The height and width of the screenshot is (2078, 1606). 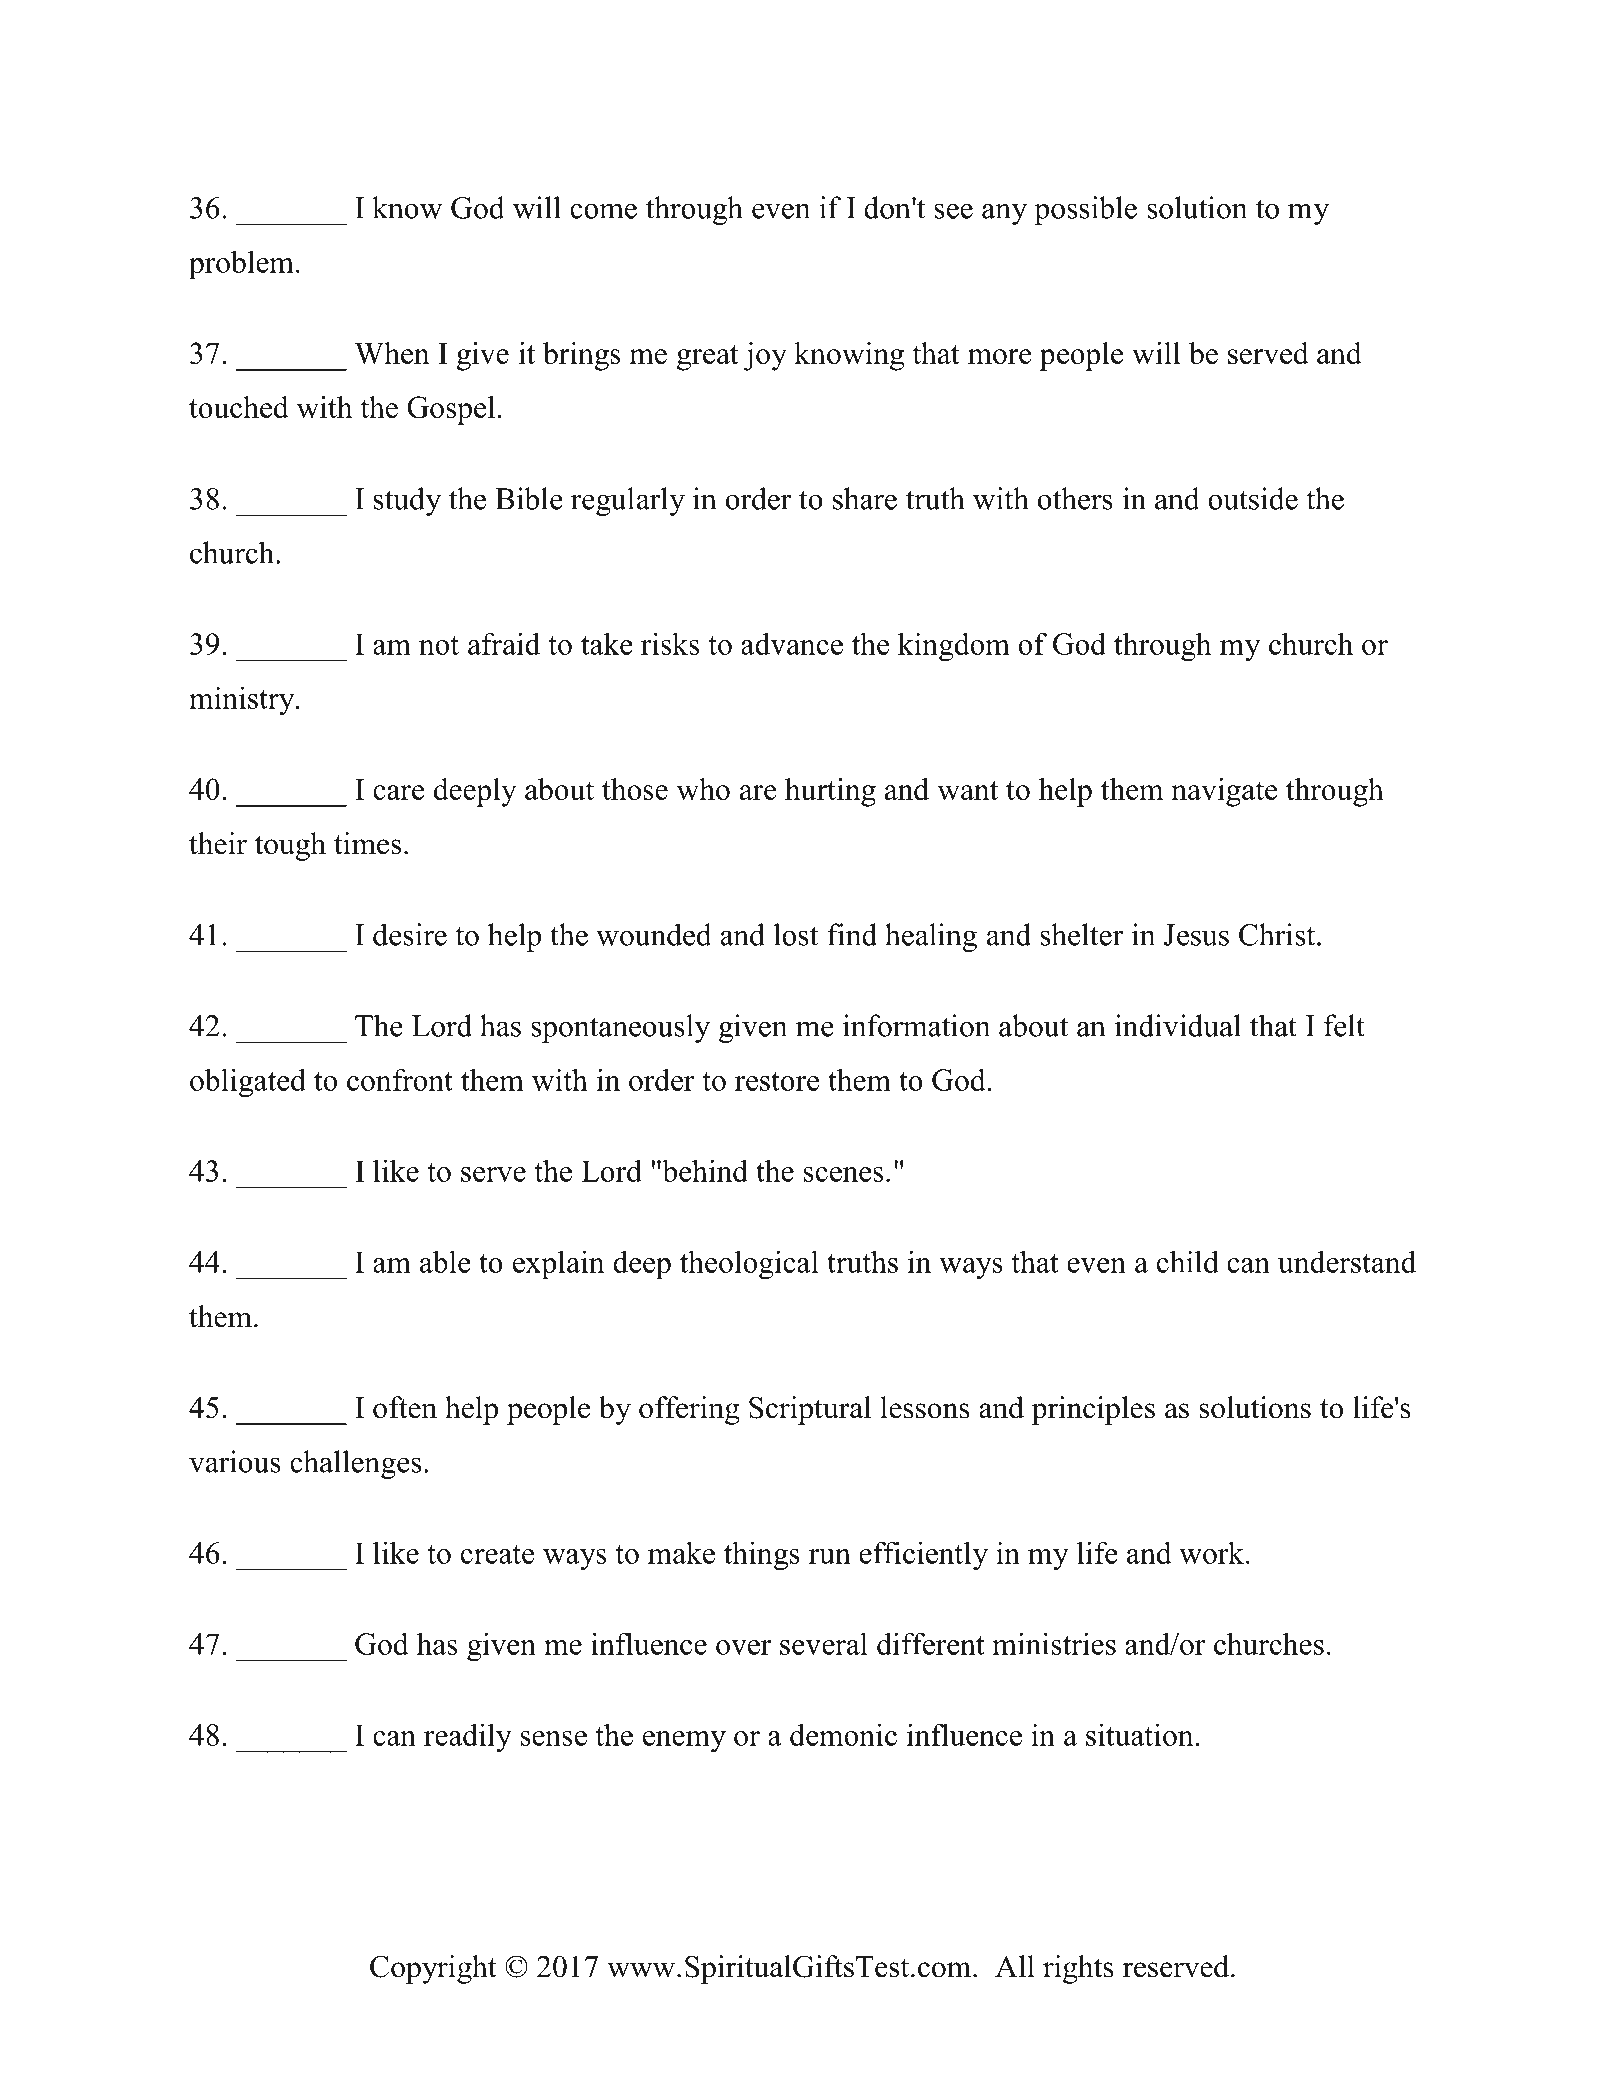 I want to click on rights, so click(x=1078, y=1969).
